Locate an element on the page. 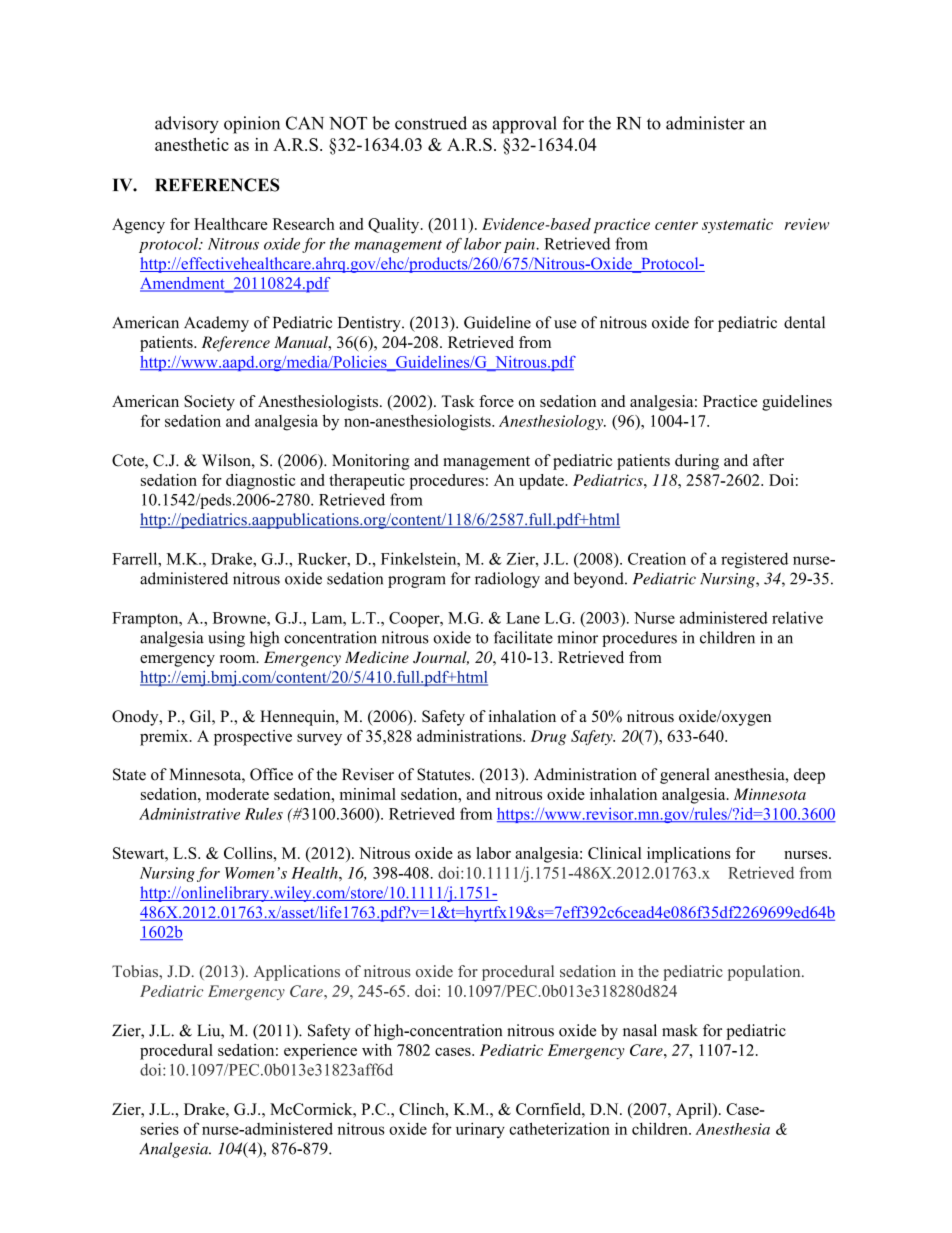 This page has height=1233, width=952. construed is located at coordinates (431, 123).
